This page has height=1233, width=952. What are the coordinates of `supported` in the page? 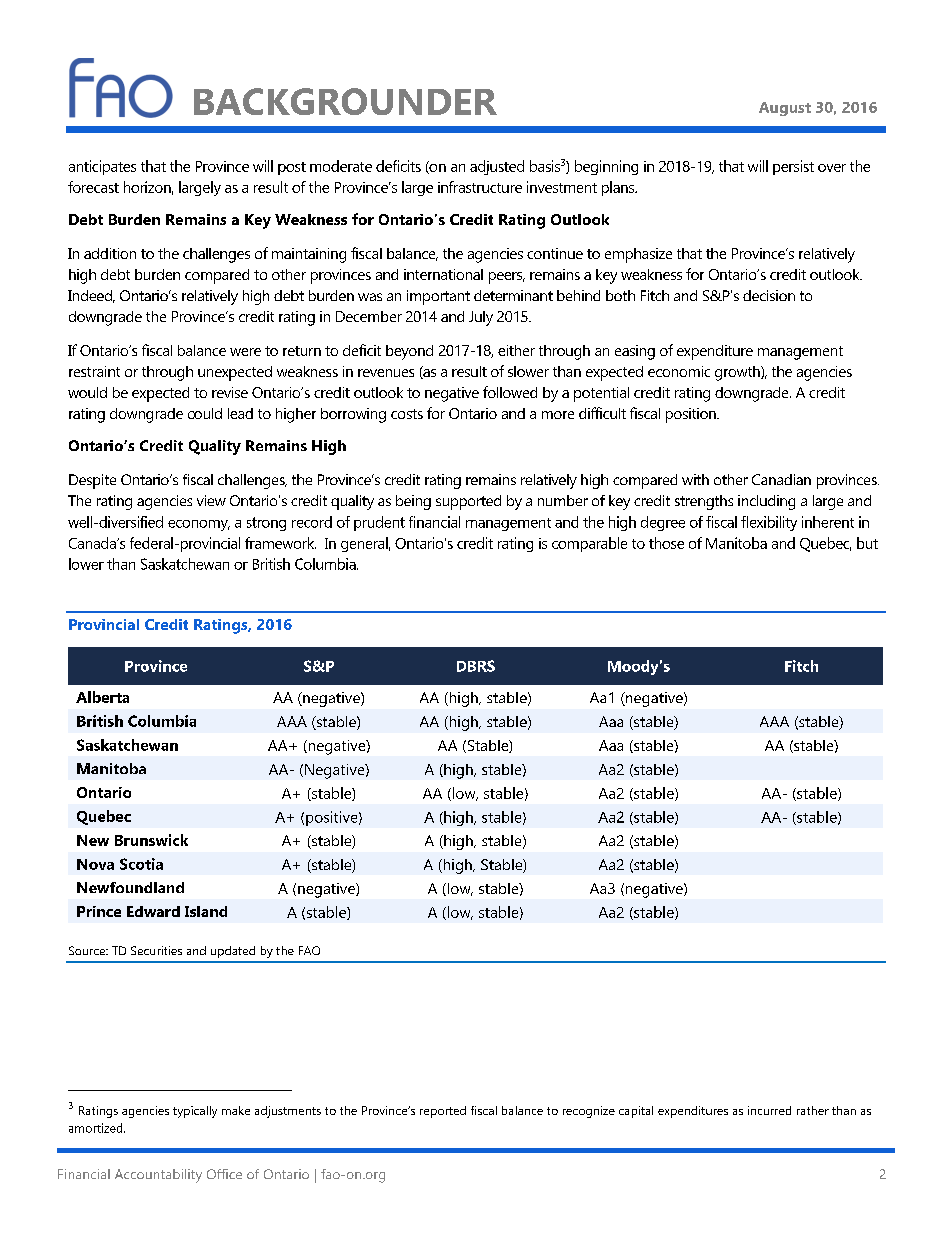 It's located at (468, 502).
